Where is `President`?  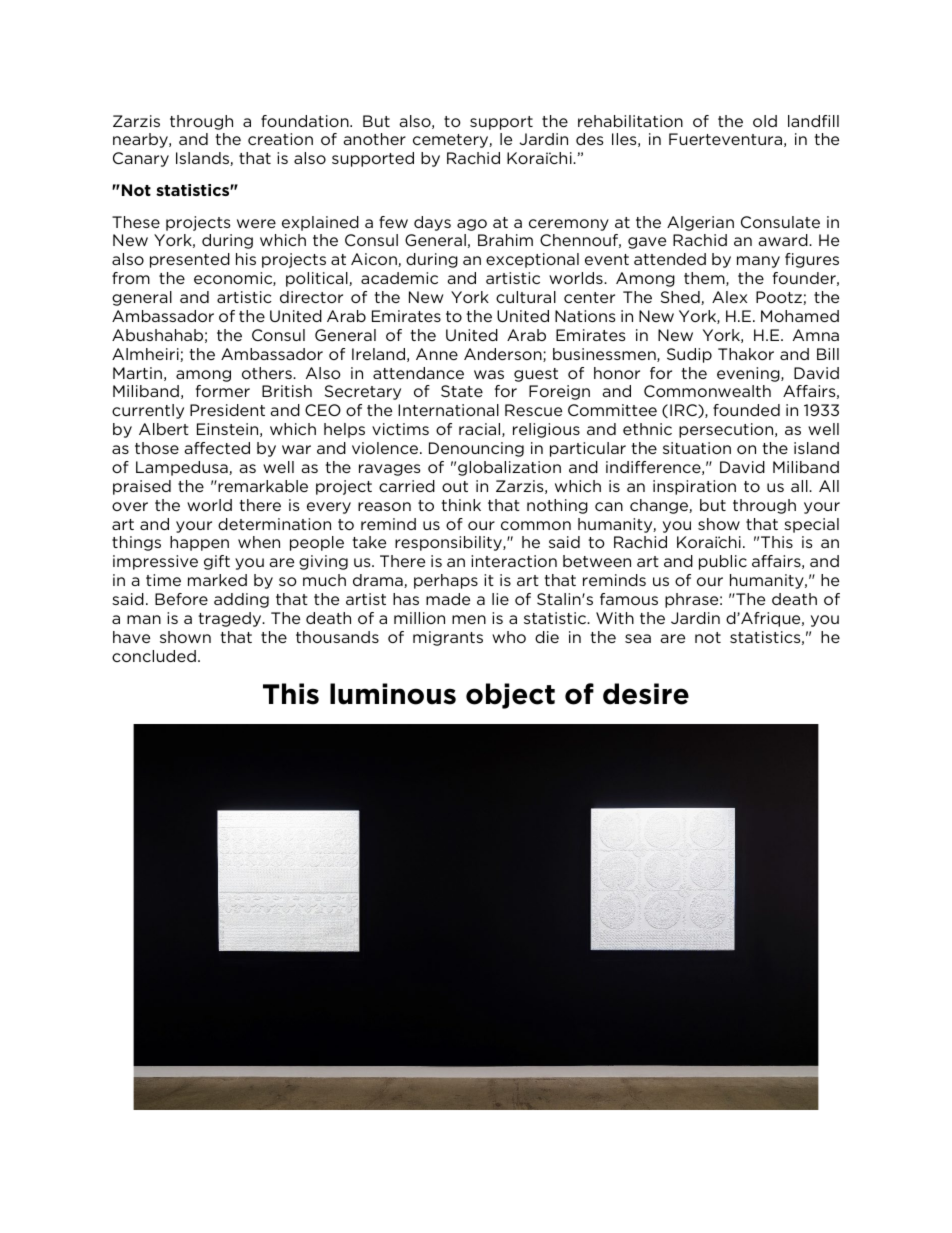
President is located at coordinates (227, 410).
